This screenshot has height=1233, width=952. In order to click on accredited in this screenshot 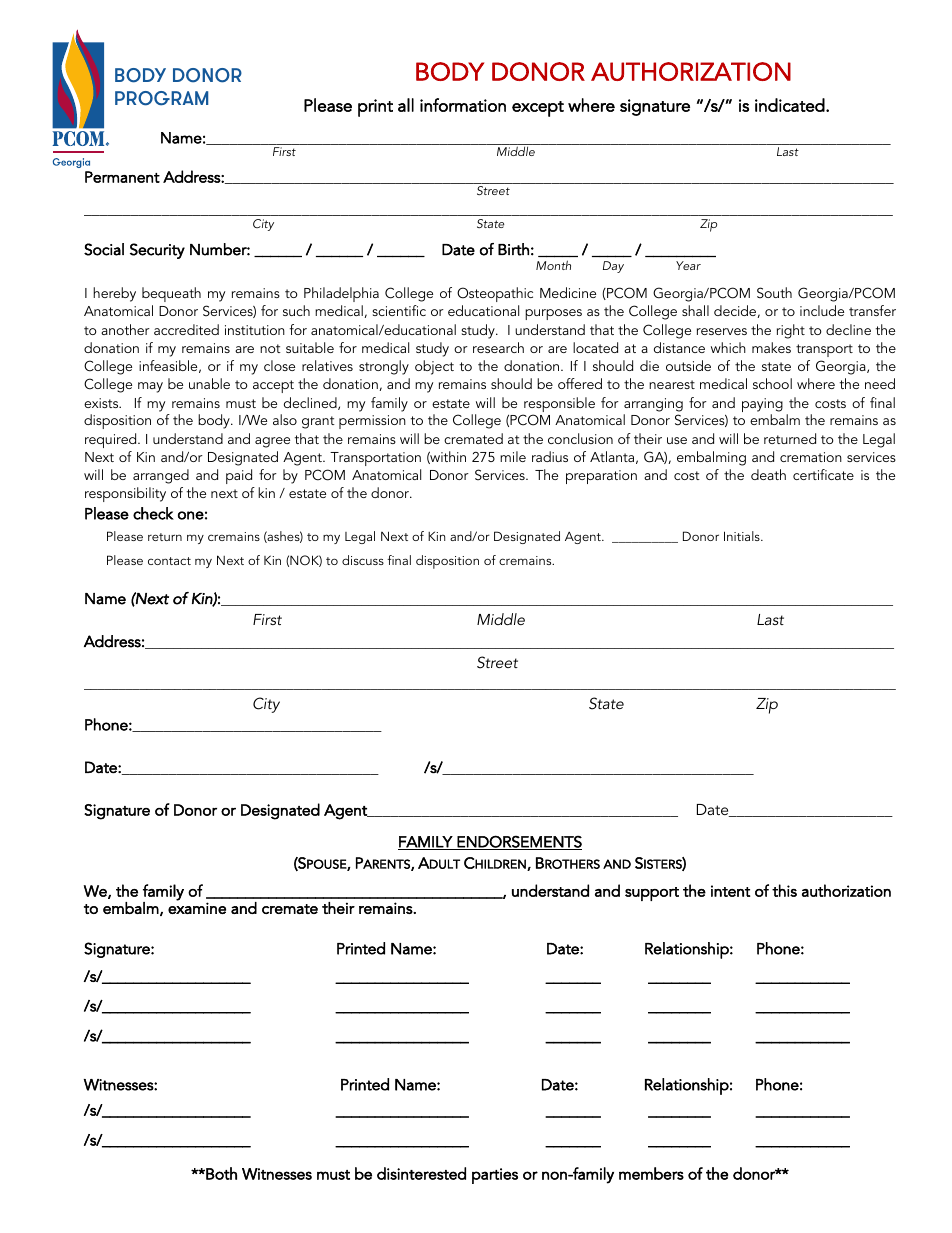, I will do `click(186, 329)`.
